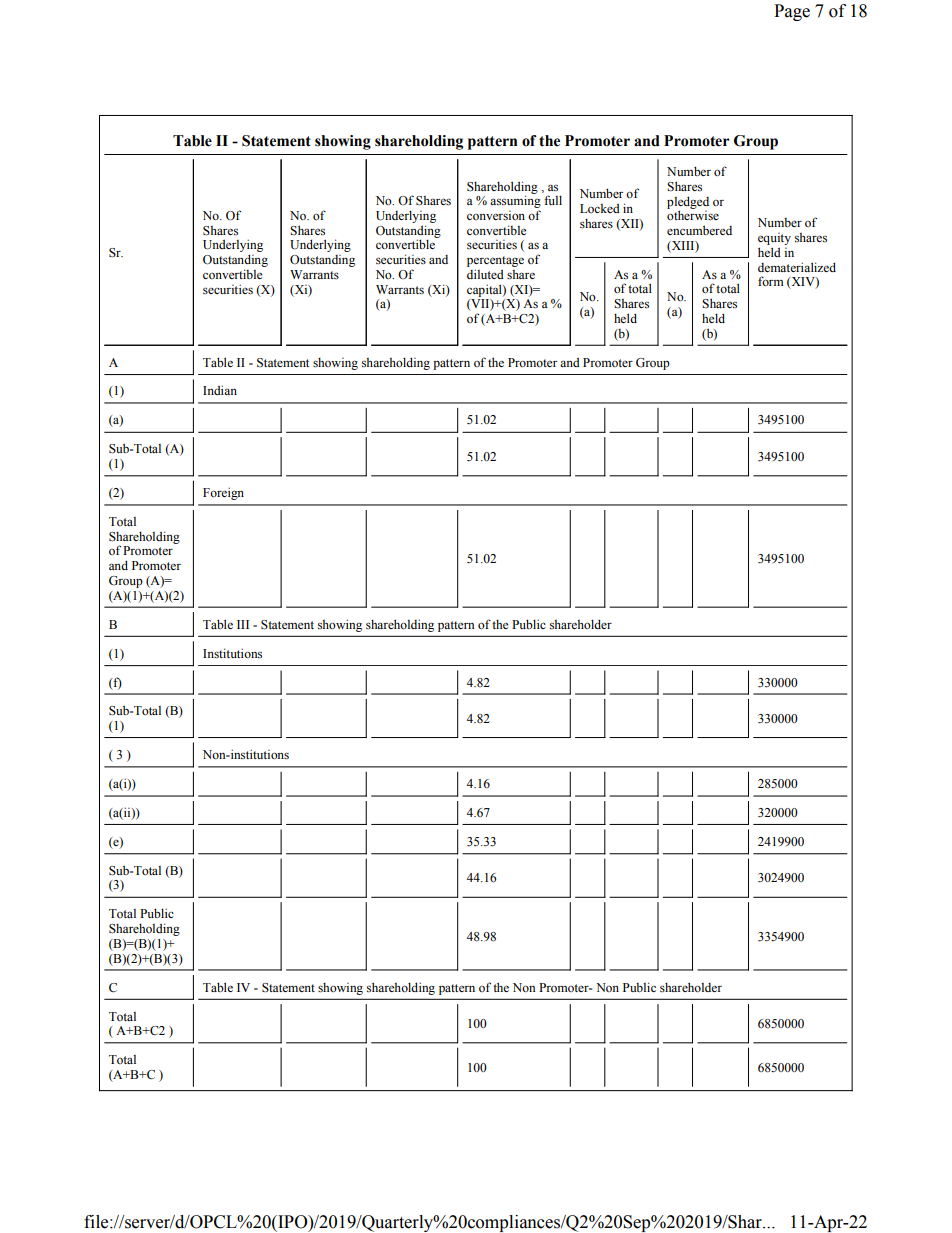  I want to click on conversion, so click(496, 216).
